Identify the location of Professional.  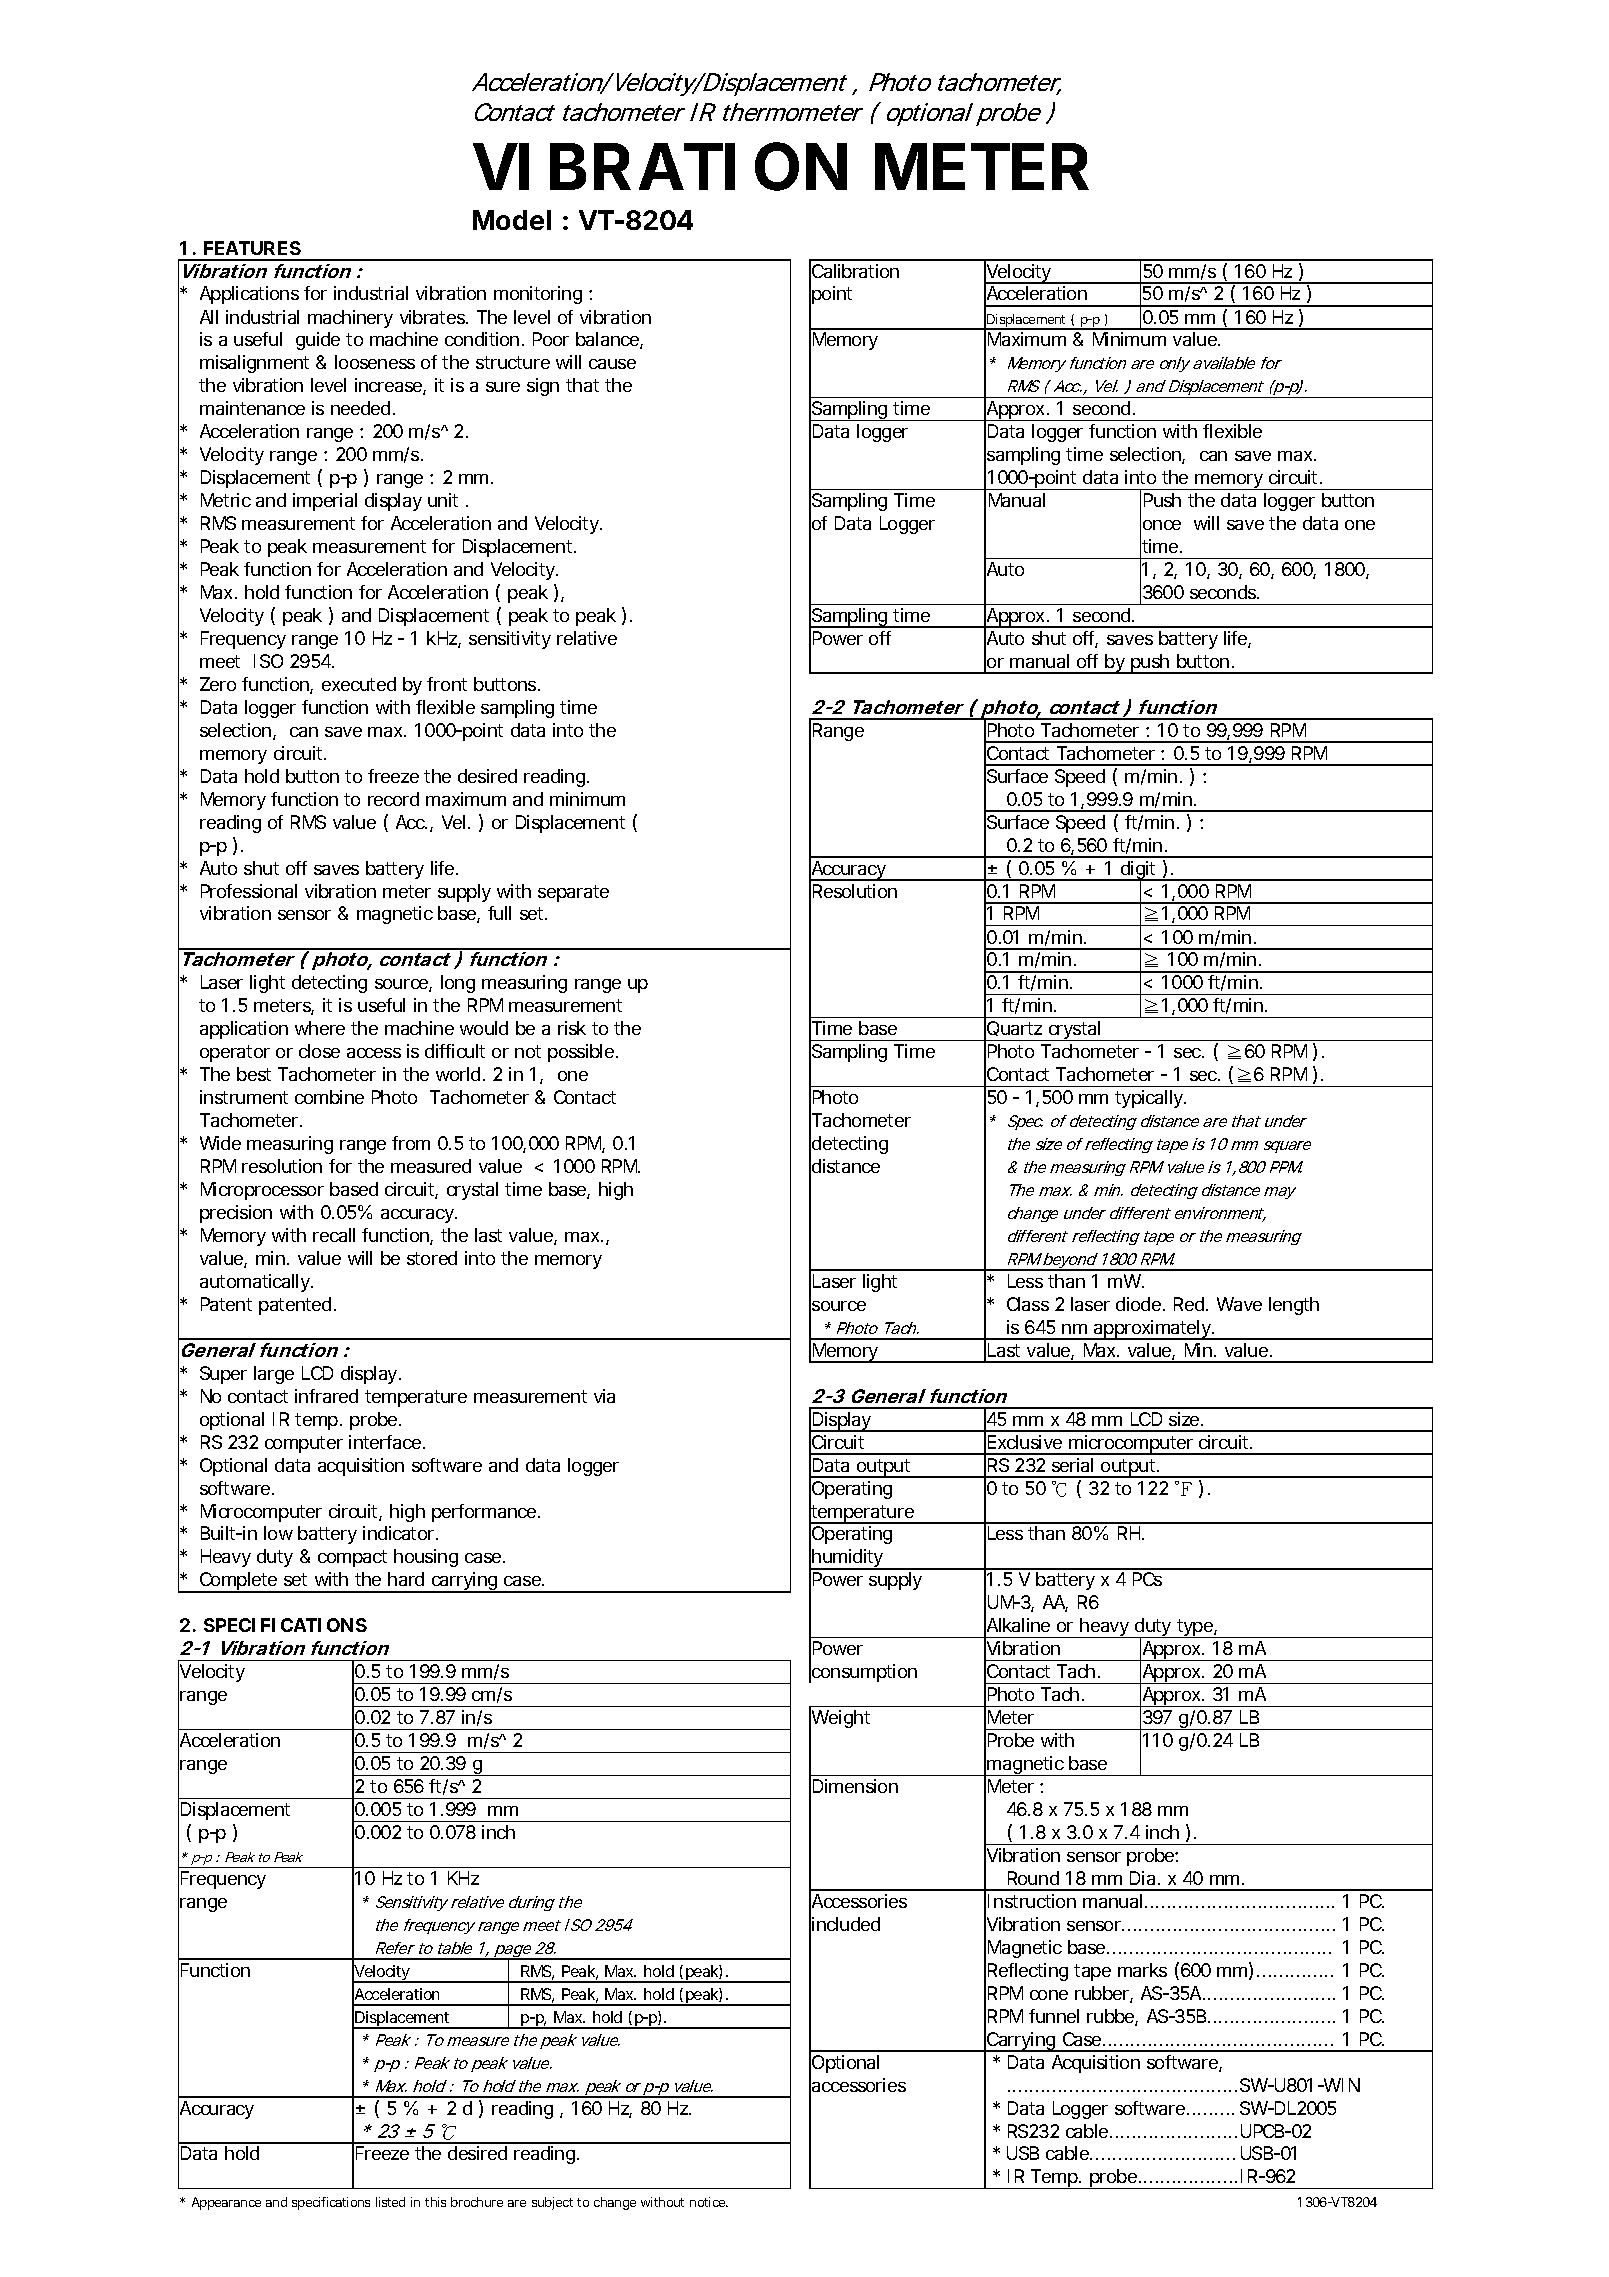
(249, 891).
